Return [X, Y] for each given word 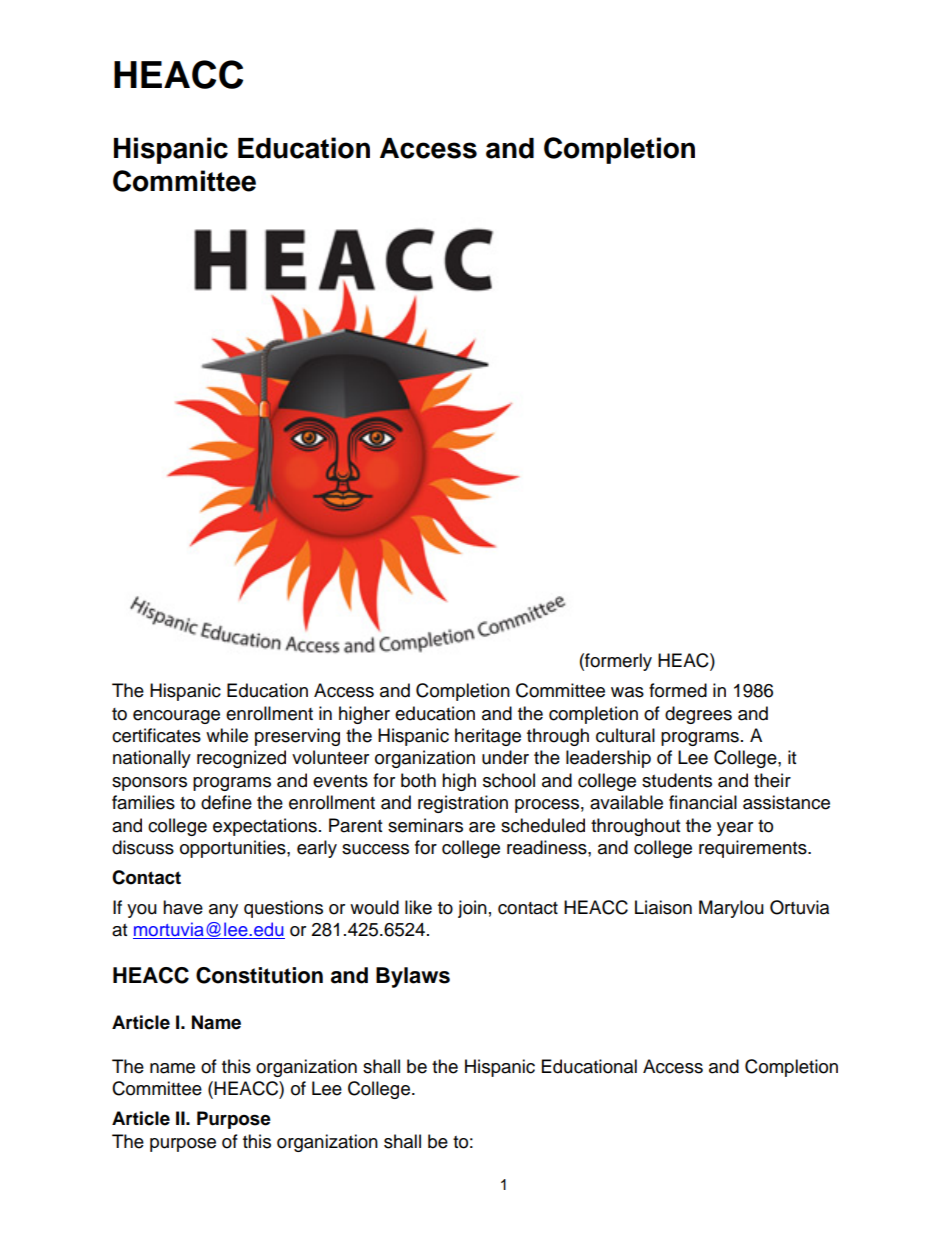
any [223, 911]
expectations [265, 827]
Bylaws [413, 977]
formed [678, 690]
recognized [241, 759]
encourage [176, 717]
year [735, 829]
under [505, 757]
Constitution [259, 975]
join [472, 909]
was [627, 692]
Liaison [663, 907]
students [677, 780]
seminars [425, 825]
